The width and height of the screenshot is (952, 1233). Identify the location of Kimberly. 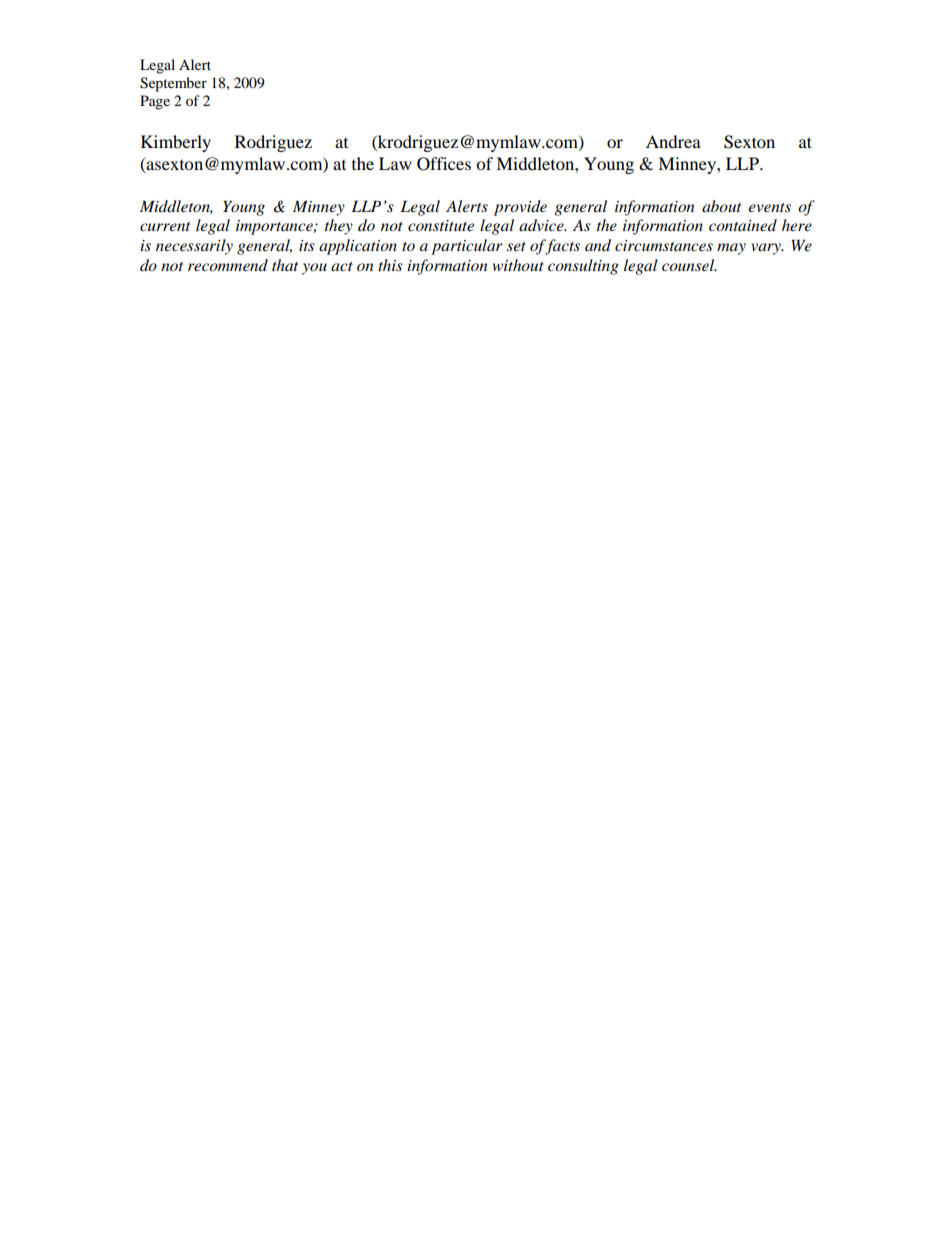
(176, 143).
